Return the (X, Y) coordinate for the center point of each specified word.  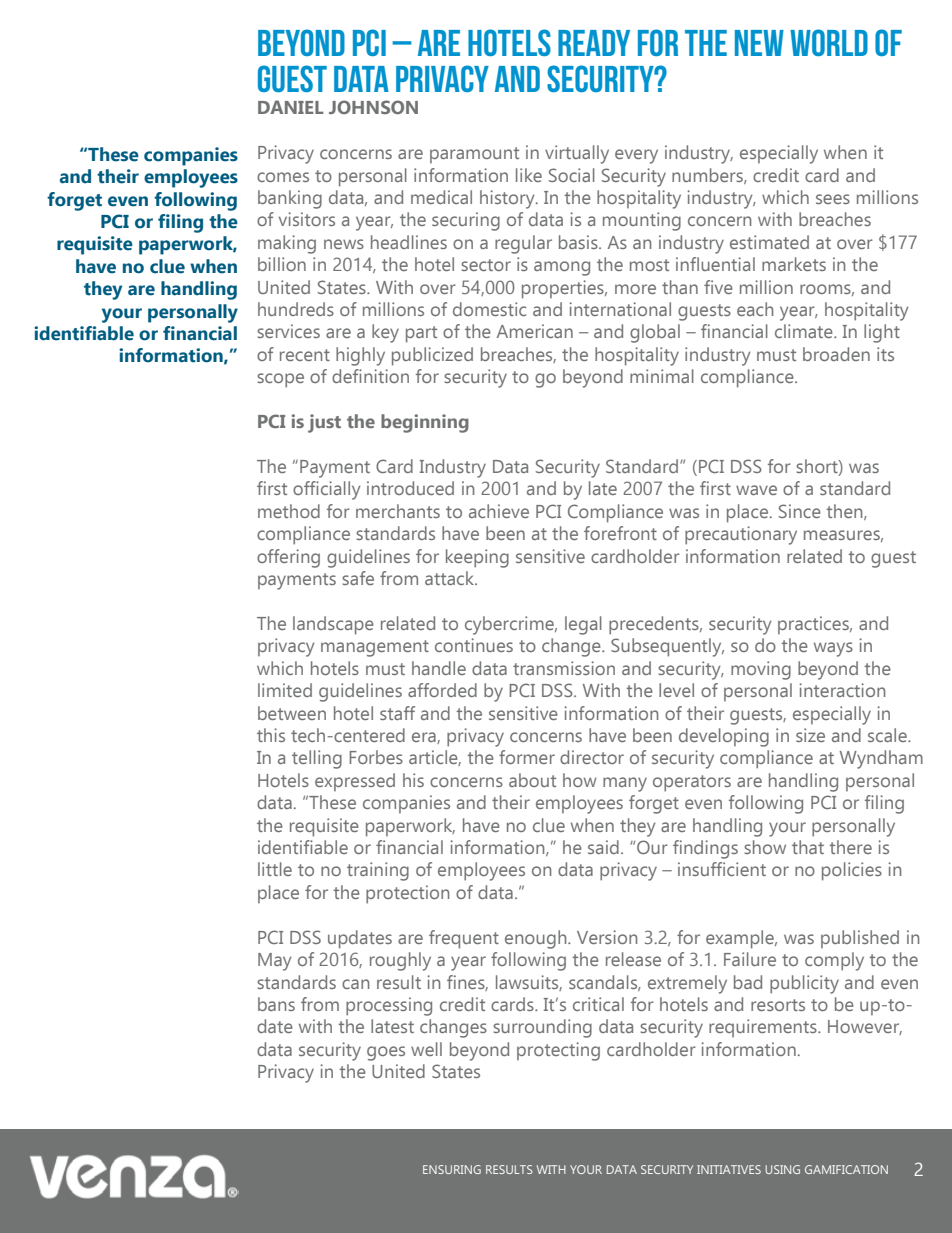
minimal (662, 376)
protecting (558, 1051)
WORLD (829, 42)
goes (386, 1053)
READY (594, 43)
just (324, 423)
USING (782, 1169)
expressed (355, 782)
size (810, 735)
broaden (836, 354)
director (592, 757)
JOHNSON (373, 107)
